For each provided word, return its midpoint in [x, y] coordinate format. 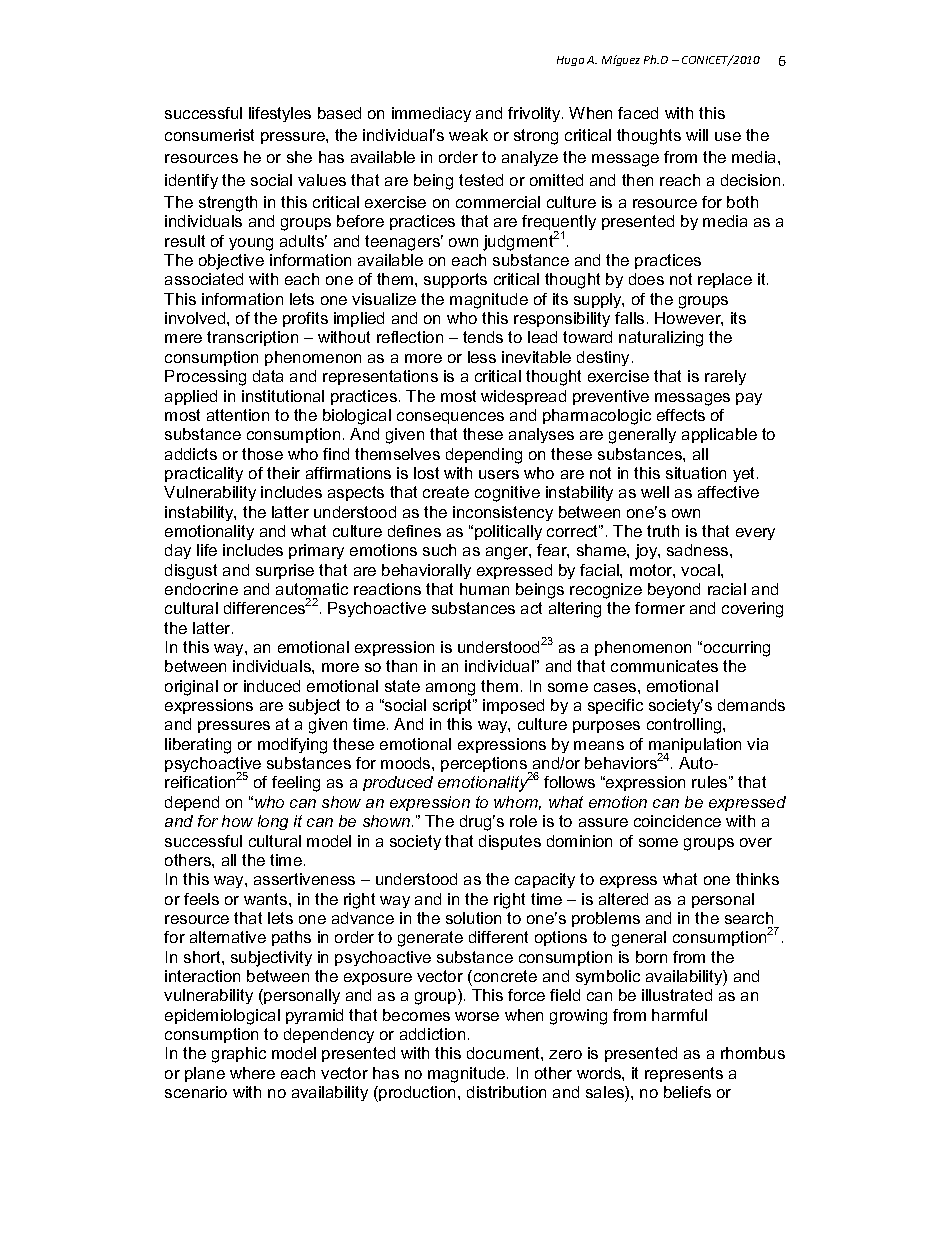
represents [684, 1074]
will [697, 135]
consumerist [209, 135]
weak [468, 135]
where [252, 1073]
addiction [432, 1034]
